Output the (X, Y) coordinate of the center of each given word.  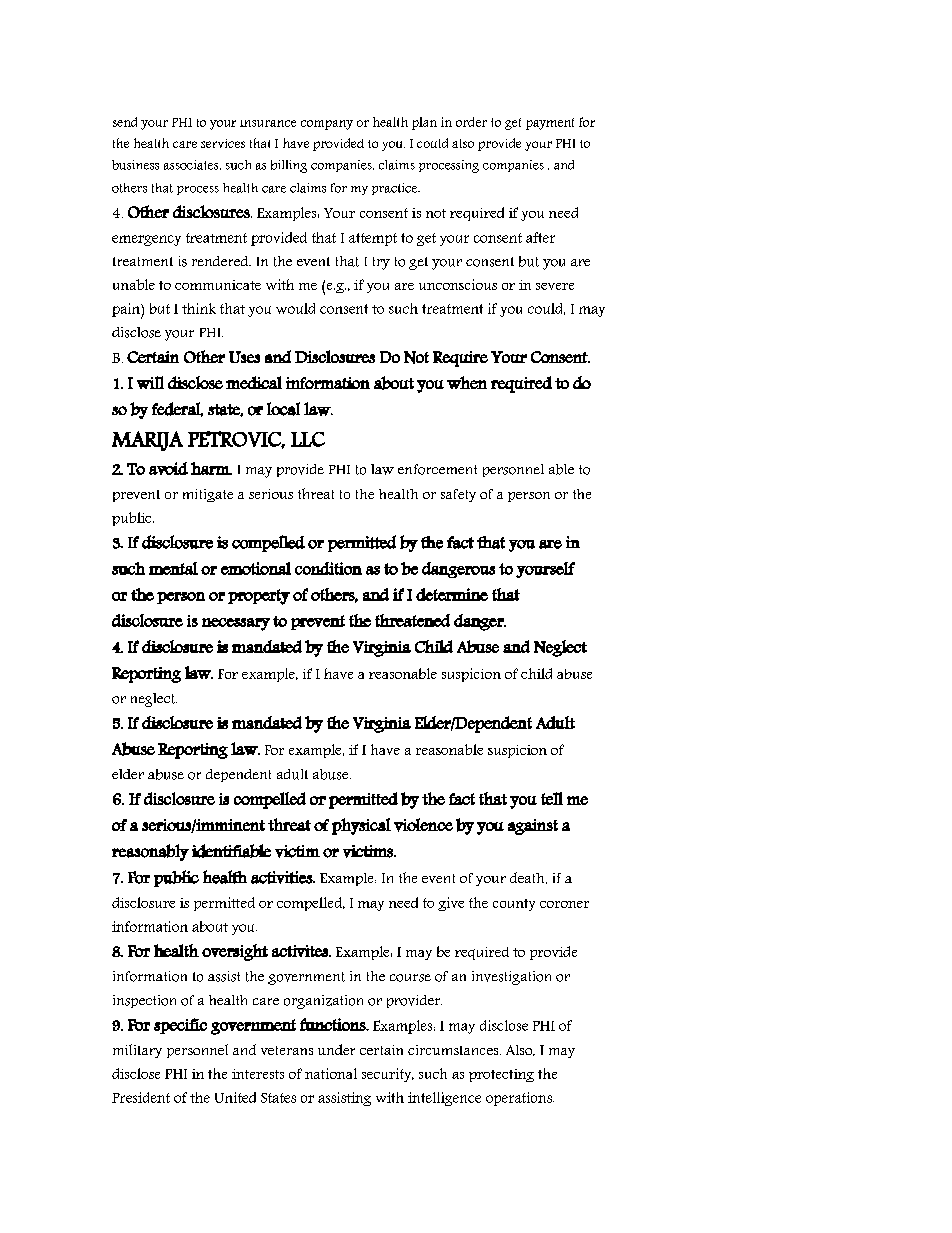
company (327, 125)
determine (452, 594)
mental (173, 568)
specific (180, 1026)
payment (550, 124)
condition (328, 568)
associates (192, 165)
